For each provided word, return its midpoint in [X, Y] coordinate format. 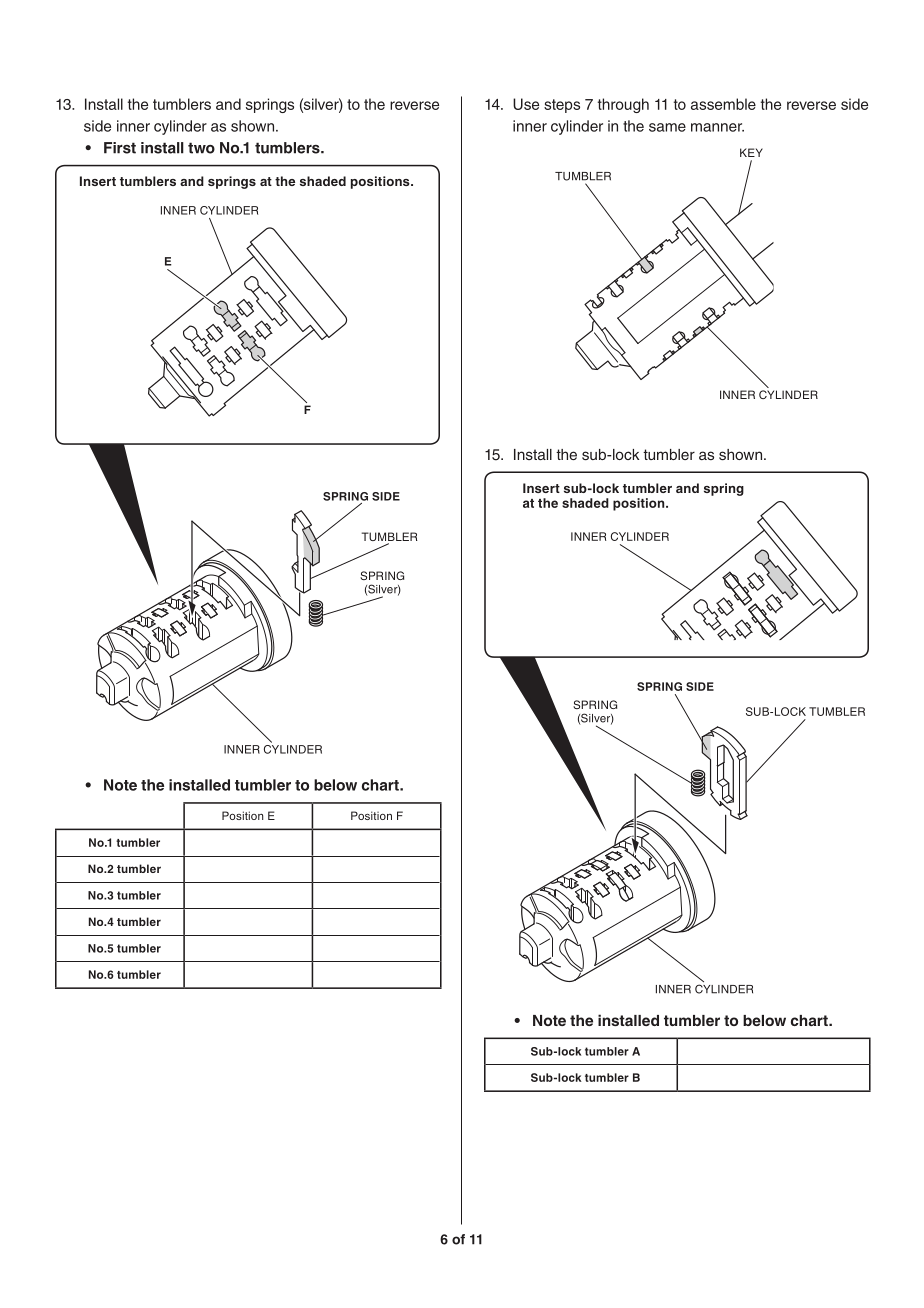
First [120, 148]
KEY [751, 152]
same [667, 127]
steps [562, 106]
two [201, 148]
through [623, 105]
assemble [723, 104]
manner [717, 127]
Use [526, 104]
